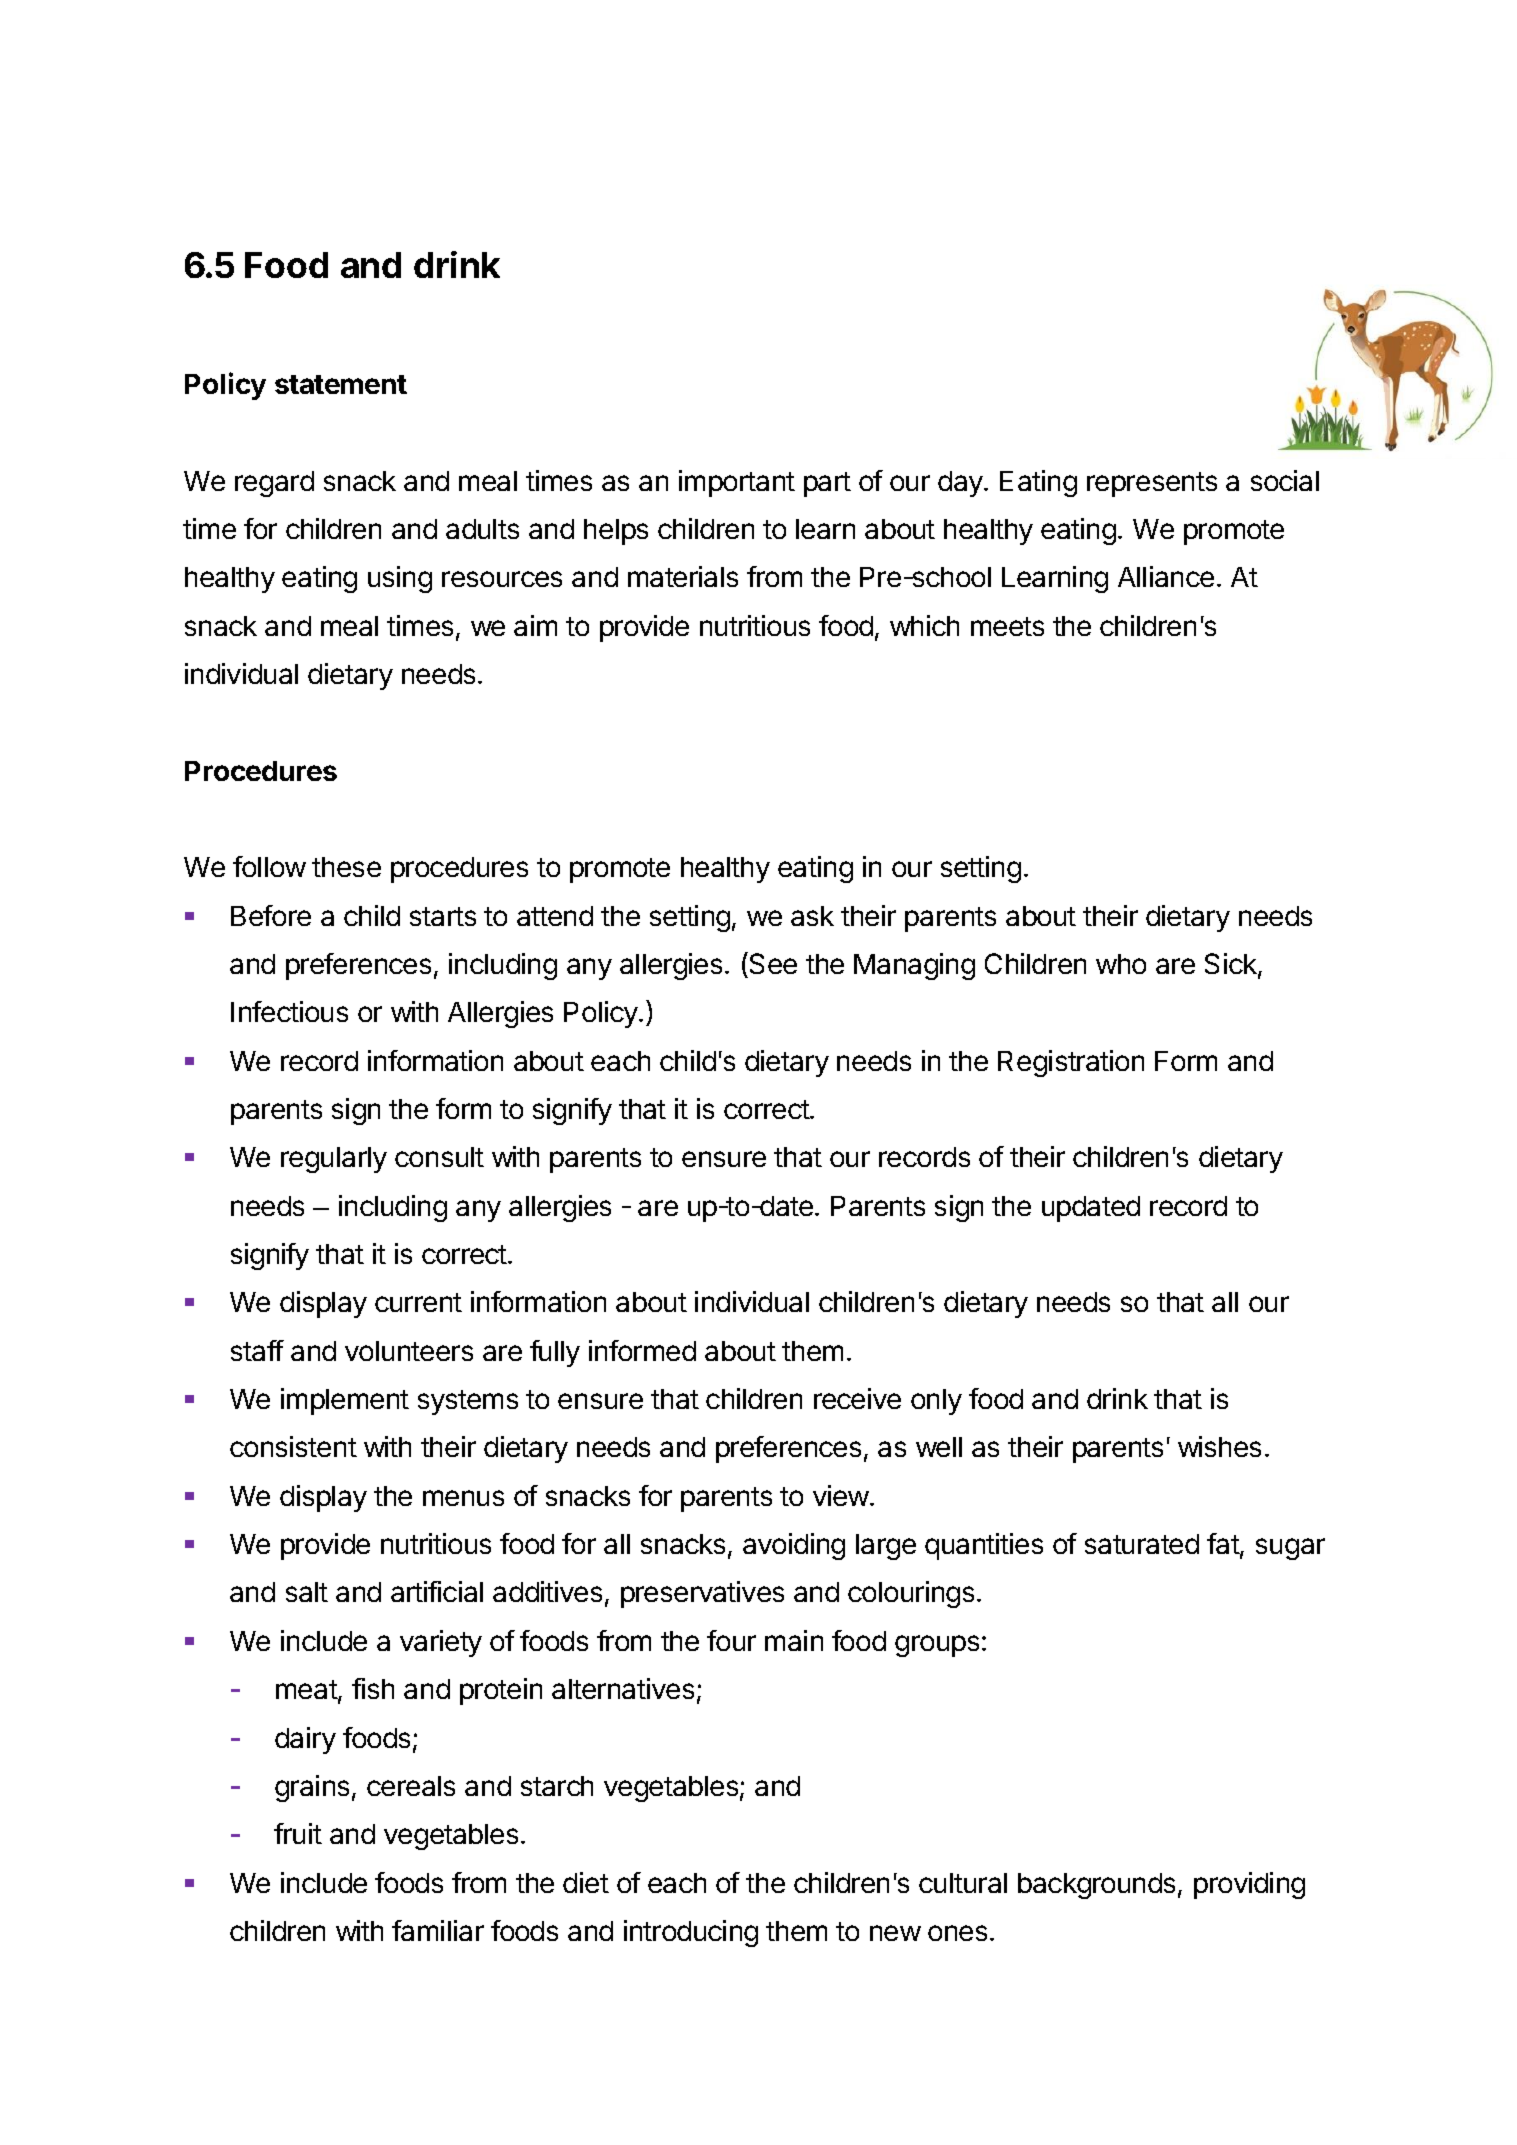 The image size is (1517, 2145). Describe the element at coordinates (1219, 1446) in the screenshot. I see `wishes` at that location.
